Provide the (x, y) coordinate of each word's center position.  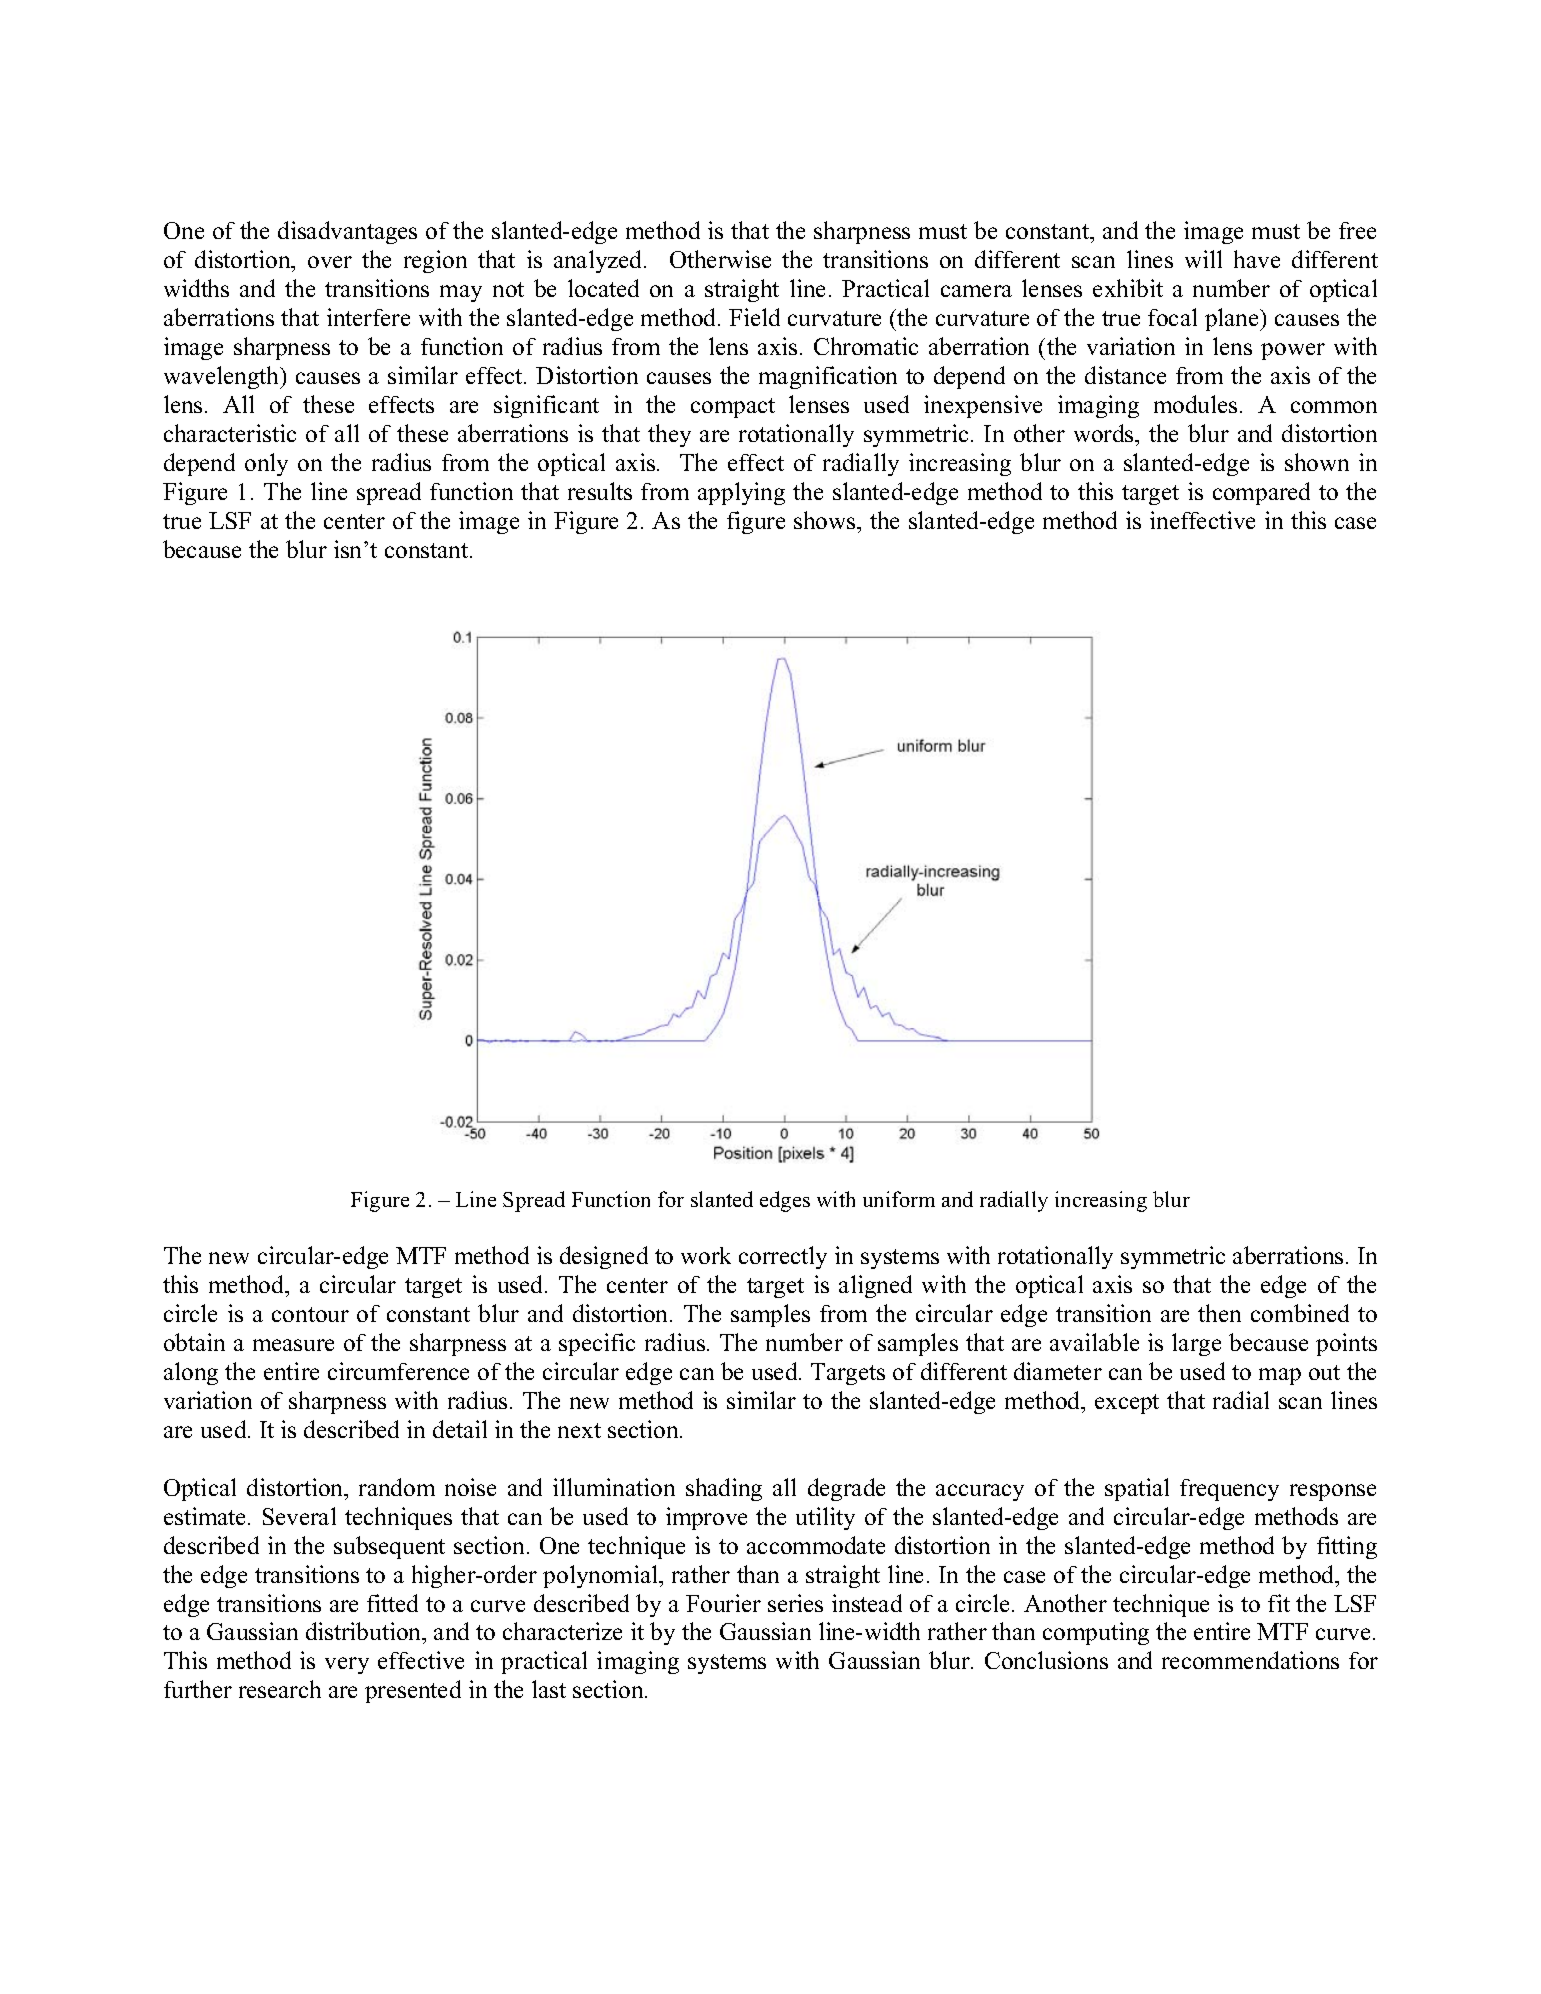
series (795, 1603)
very (347, 1665)
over (330, 262)
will (1203, 259)
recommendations (1250, 1660)
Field (754, 317)
